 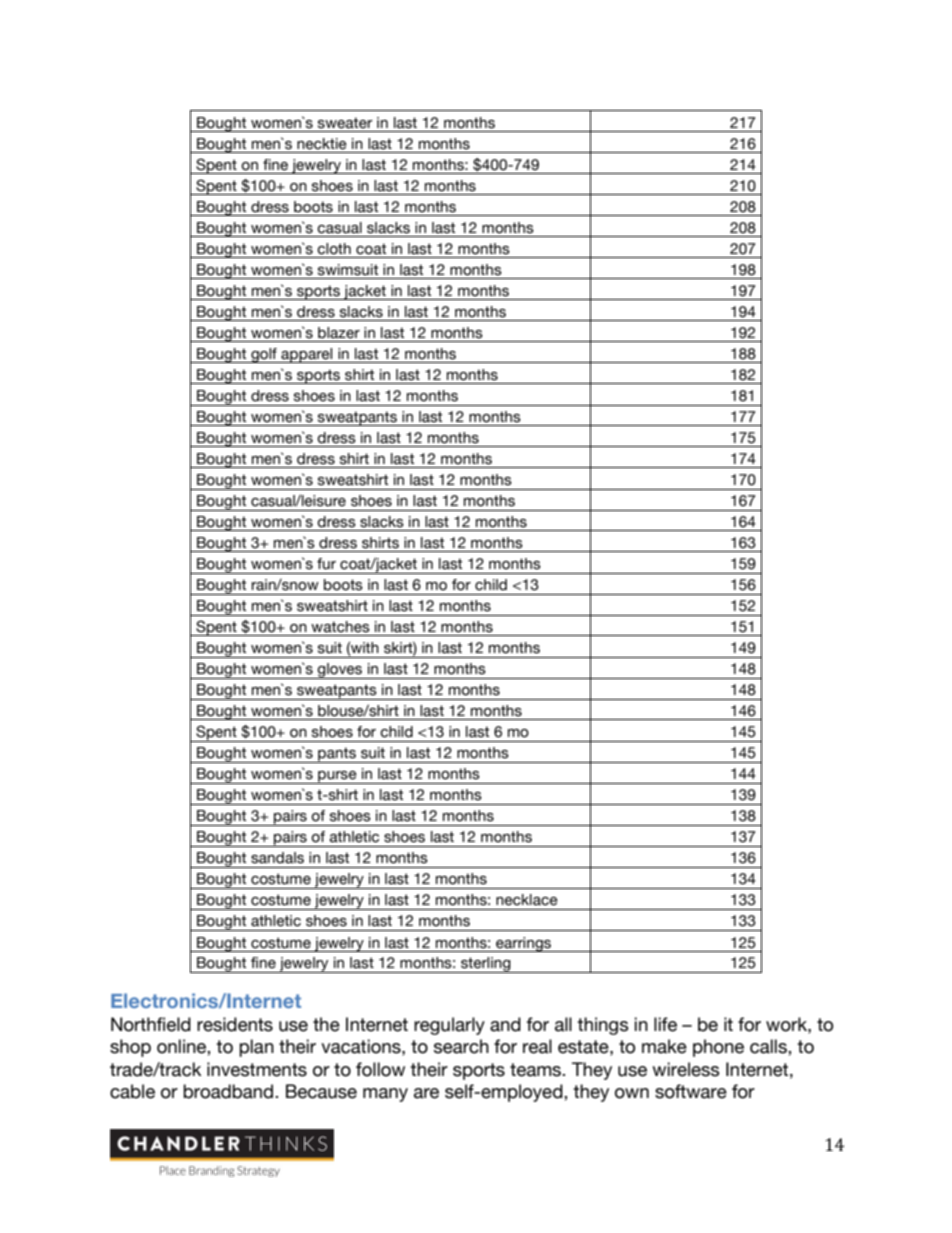 What do you see at coordinates (322, 144) in the screenshot?
I see `necktie` at bounding box center [322, 144].
